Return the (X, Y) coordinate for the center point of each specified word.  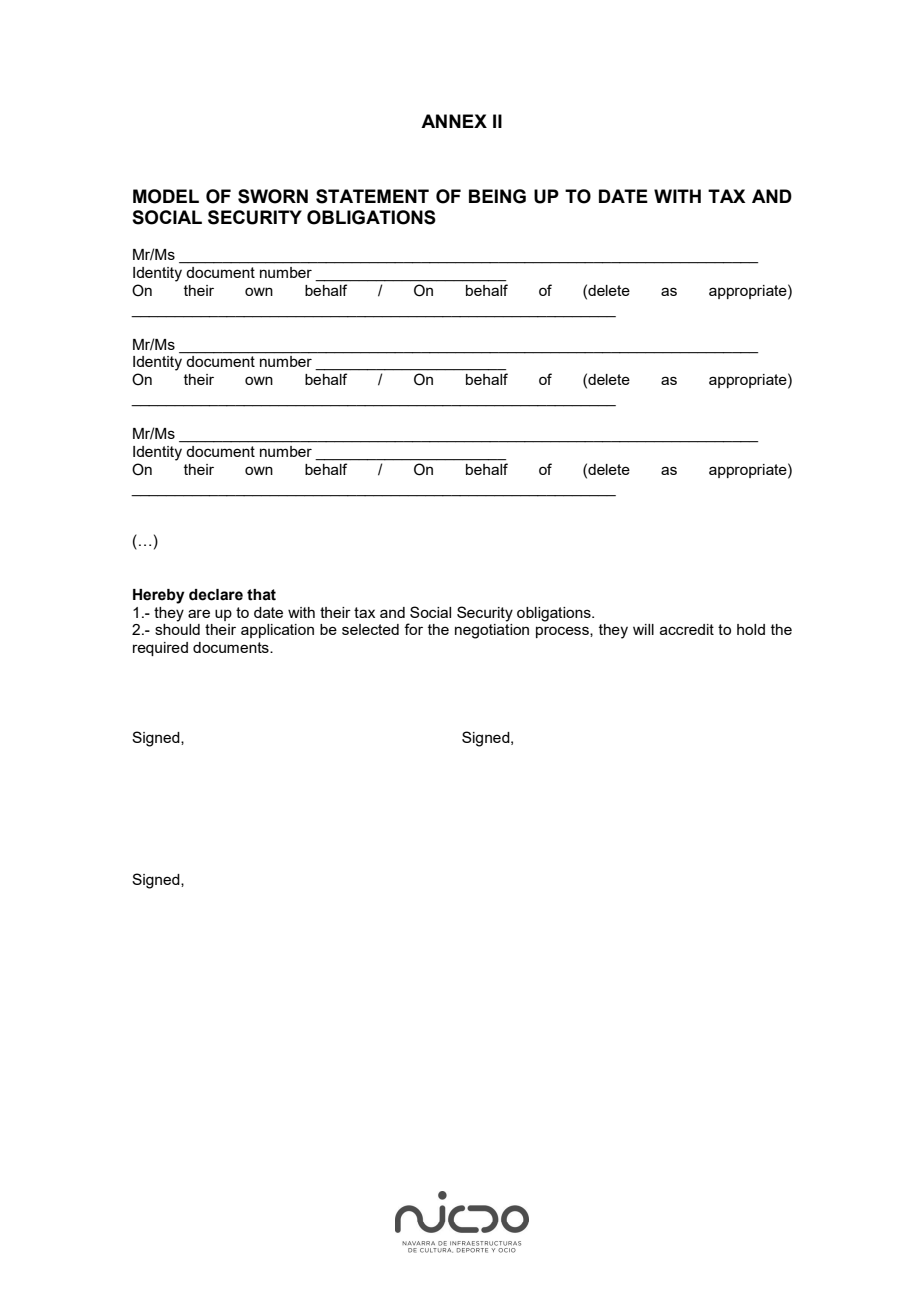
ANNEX (454, 121)
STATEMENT (372, 196)
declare (216, 595)
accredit (687, 629)
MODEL (166, 196)
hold (751, 629)
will (643, 629)
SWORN (273, 196)
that (261, 595)
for (413, 629)
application (277, 631)
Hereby (159, 596)
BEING (497, 196)
